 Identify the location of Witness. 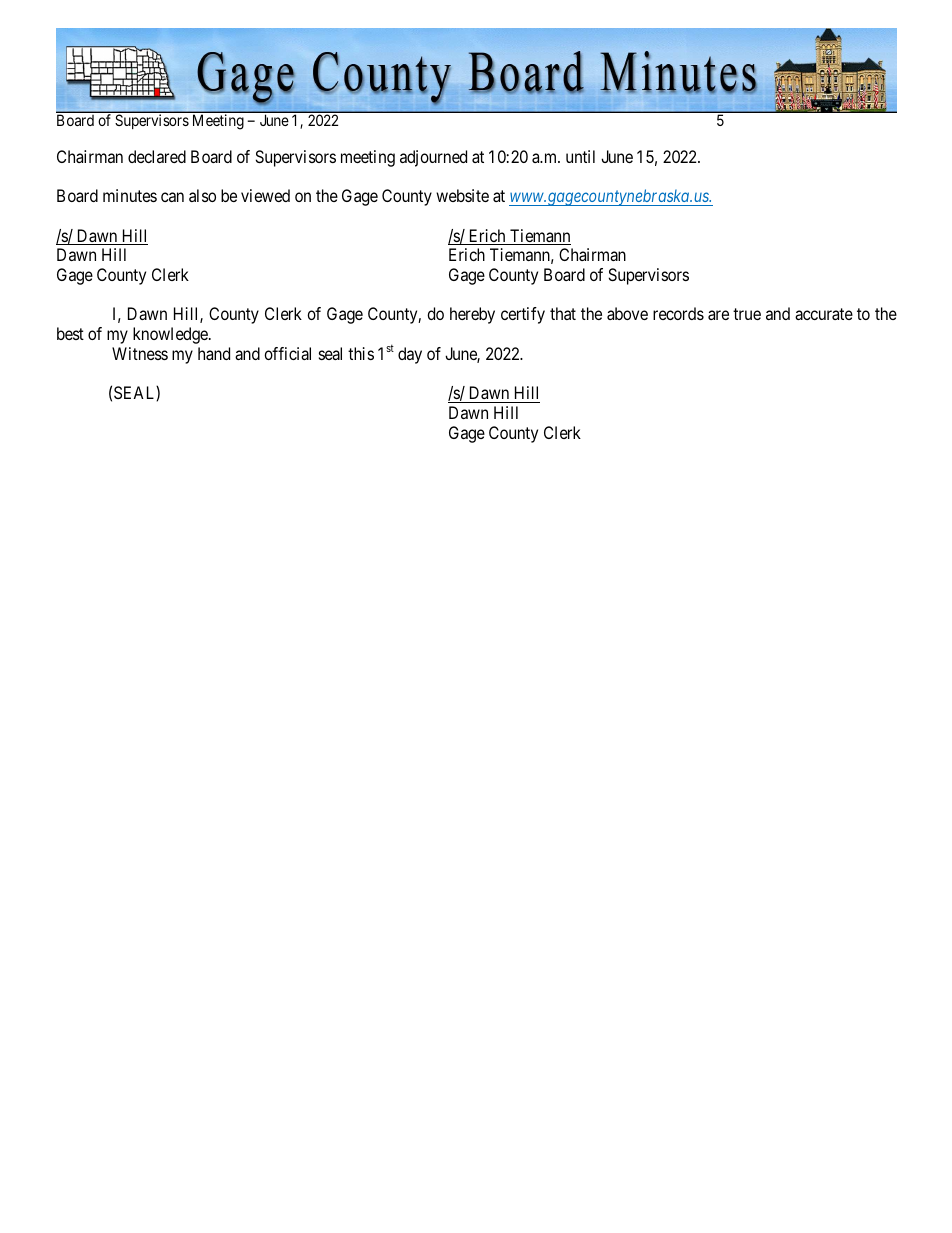
(140, 353).
